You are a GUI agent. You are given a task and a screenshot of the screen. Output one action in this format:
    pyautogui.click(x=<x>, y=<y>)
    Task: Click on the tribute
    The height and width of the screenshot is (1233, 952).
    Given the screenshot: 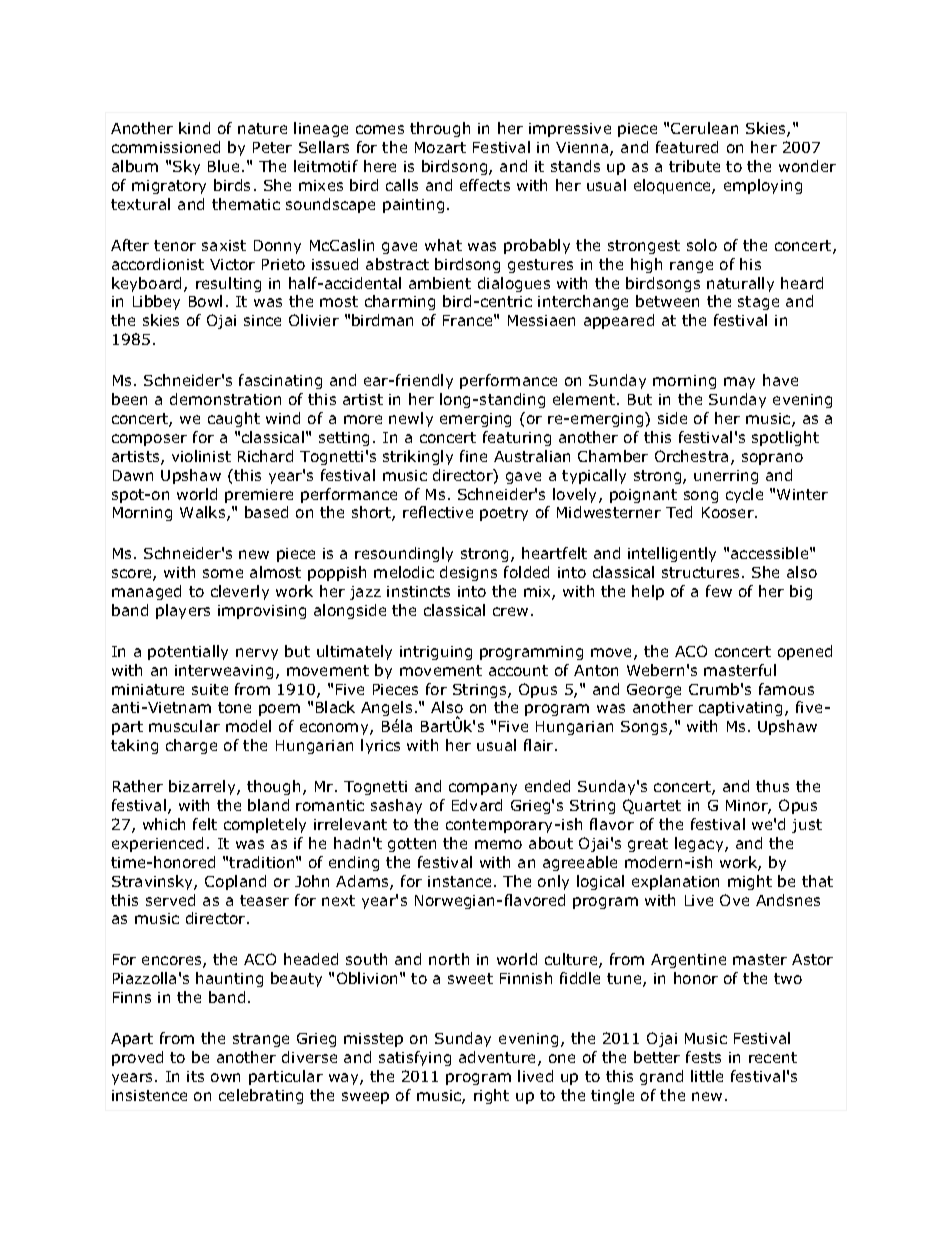 What is the action you would take?
    pyautogui.click(x=694, y=166)
